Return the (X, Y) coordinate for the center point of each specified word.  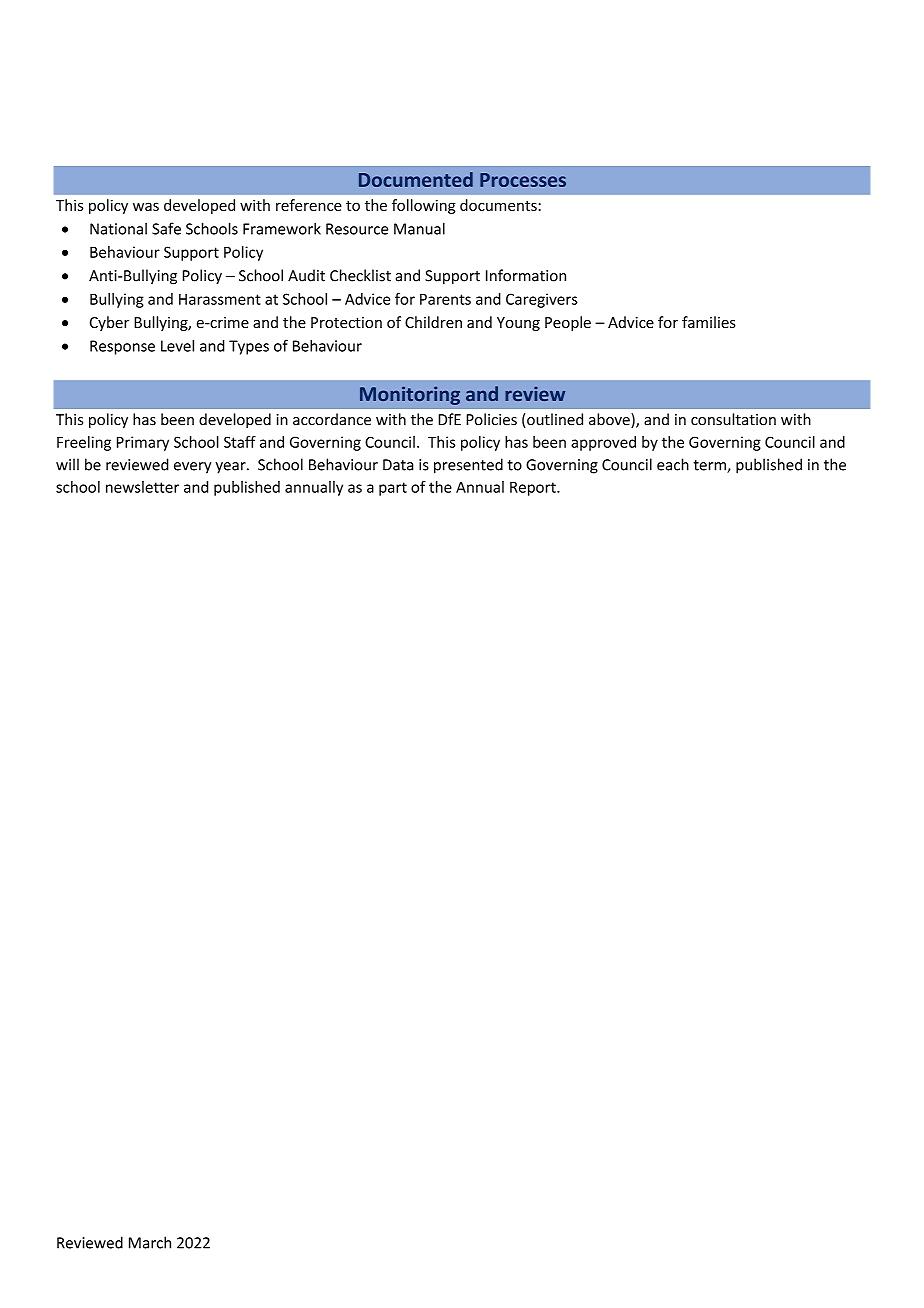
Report (534, 488)
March (150, 1242)
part (393, 489)
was (146, 206)
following (424, 206)
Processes (523, 180)
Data (398, 465)
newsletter (142, 487)
